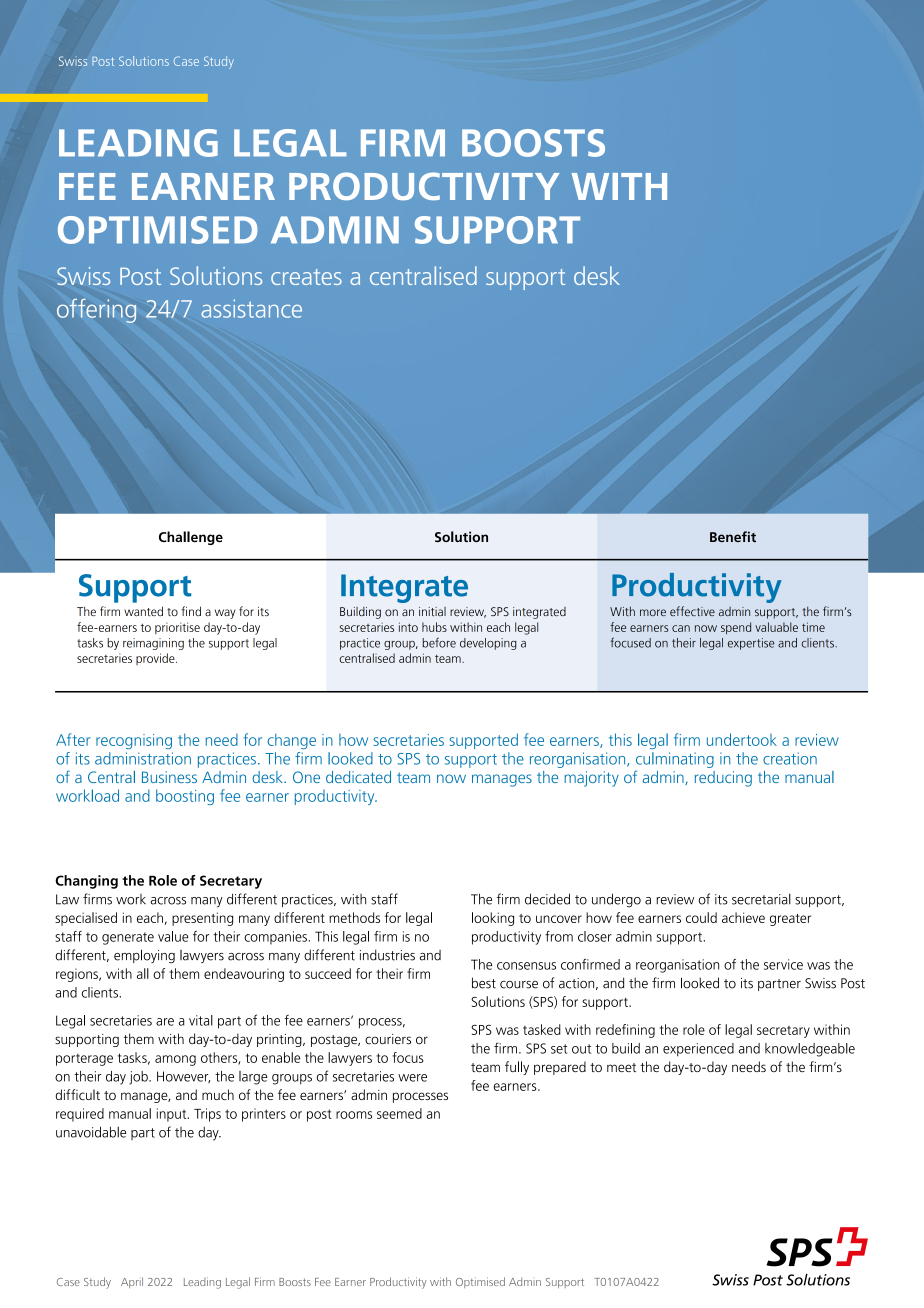 The height and width of the screenshot is (1308, 924). I want to click on reducing, so click(723, 779).
